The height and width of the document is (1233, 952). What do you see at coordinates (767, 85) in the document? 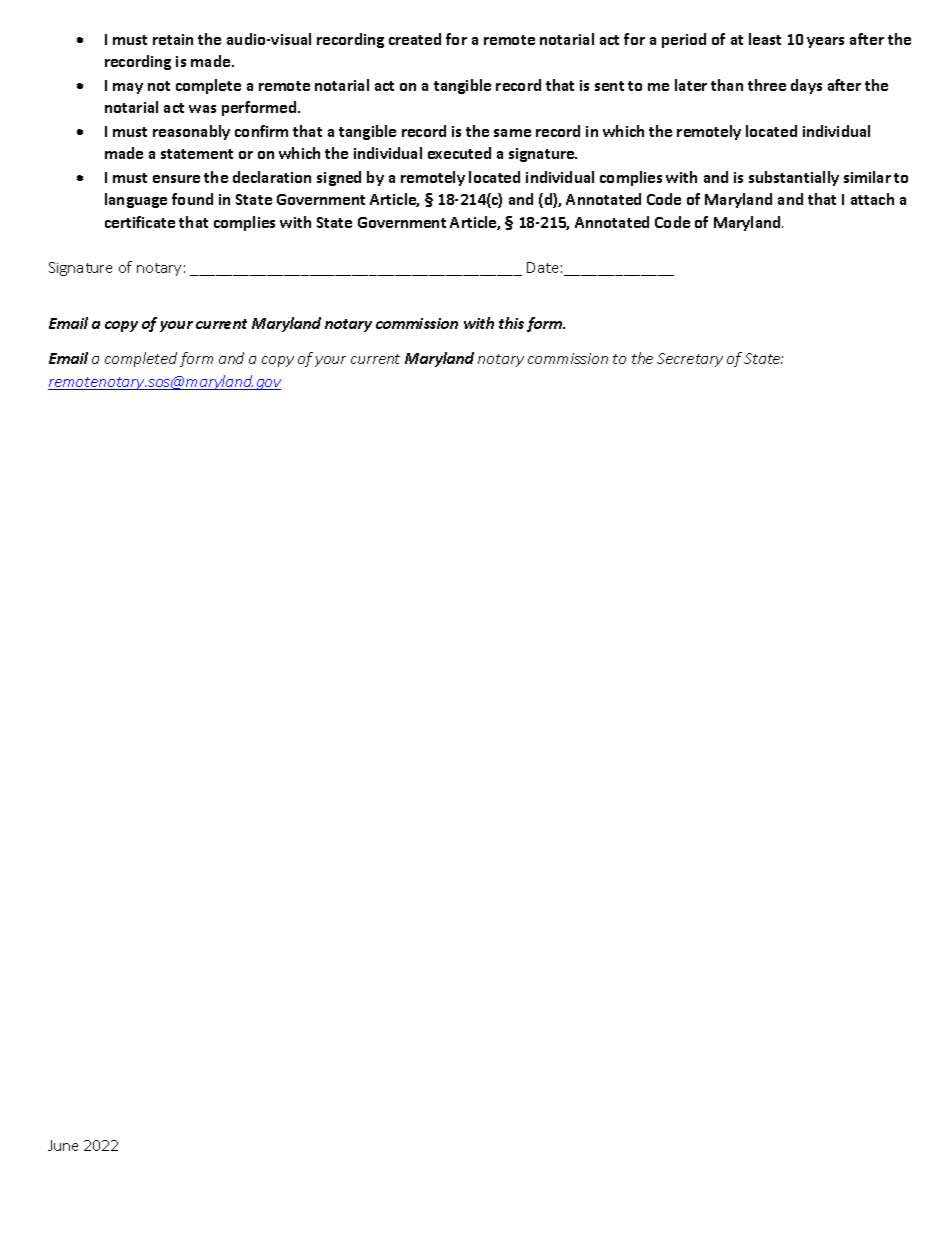
I see `three` at bounding box center [767, 85].
